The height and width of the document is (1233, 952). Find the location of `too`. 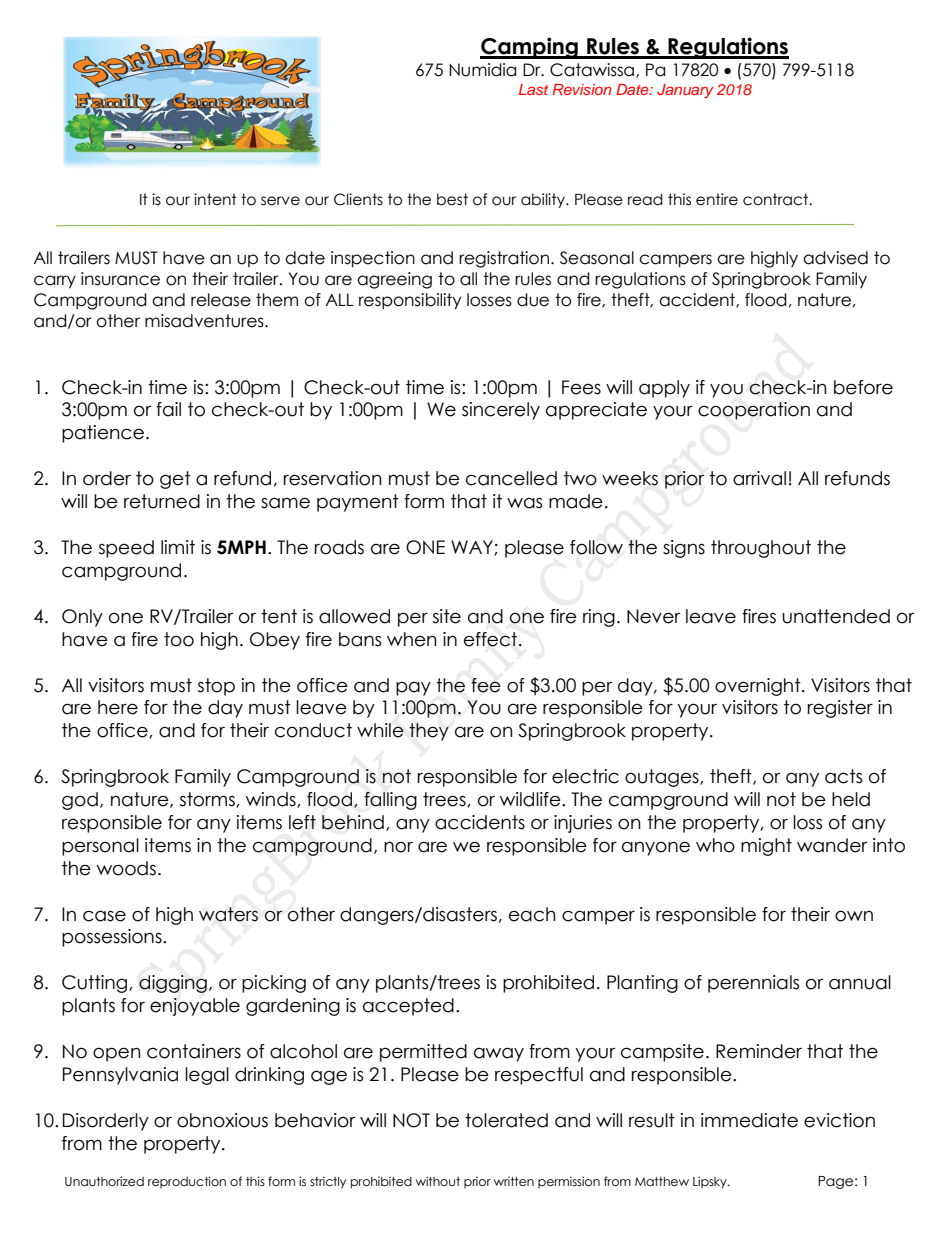

too is located at coordinates (179, 639).
